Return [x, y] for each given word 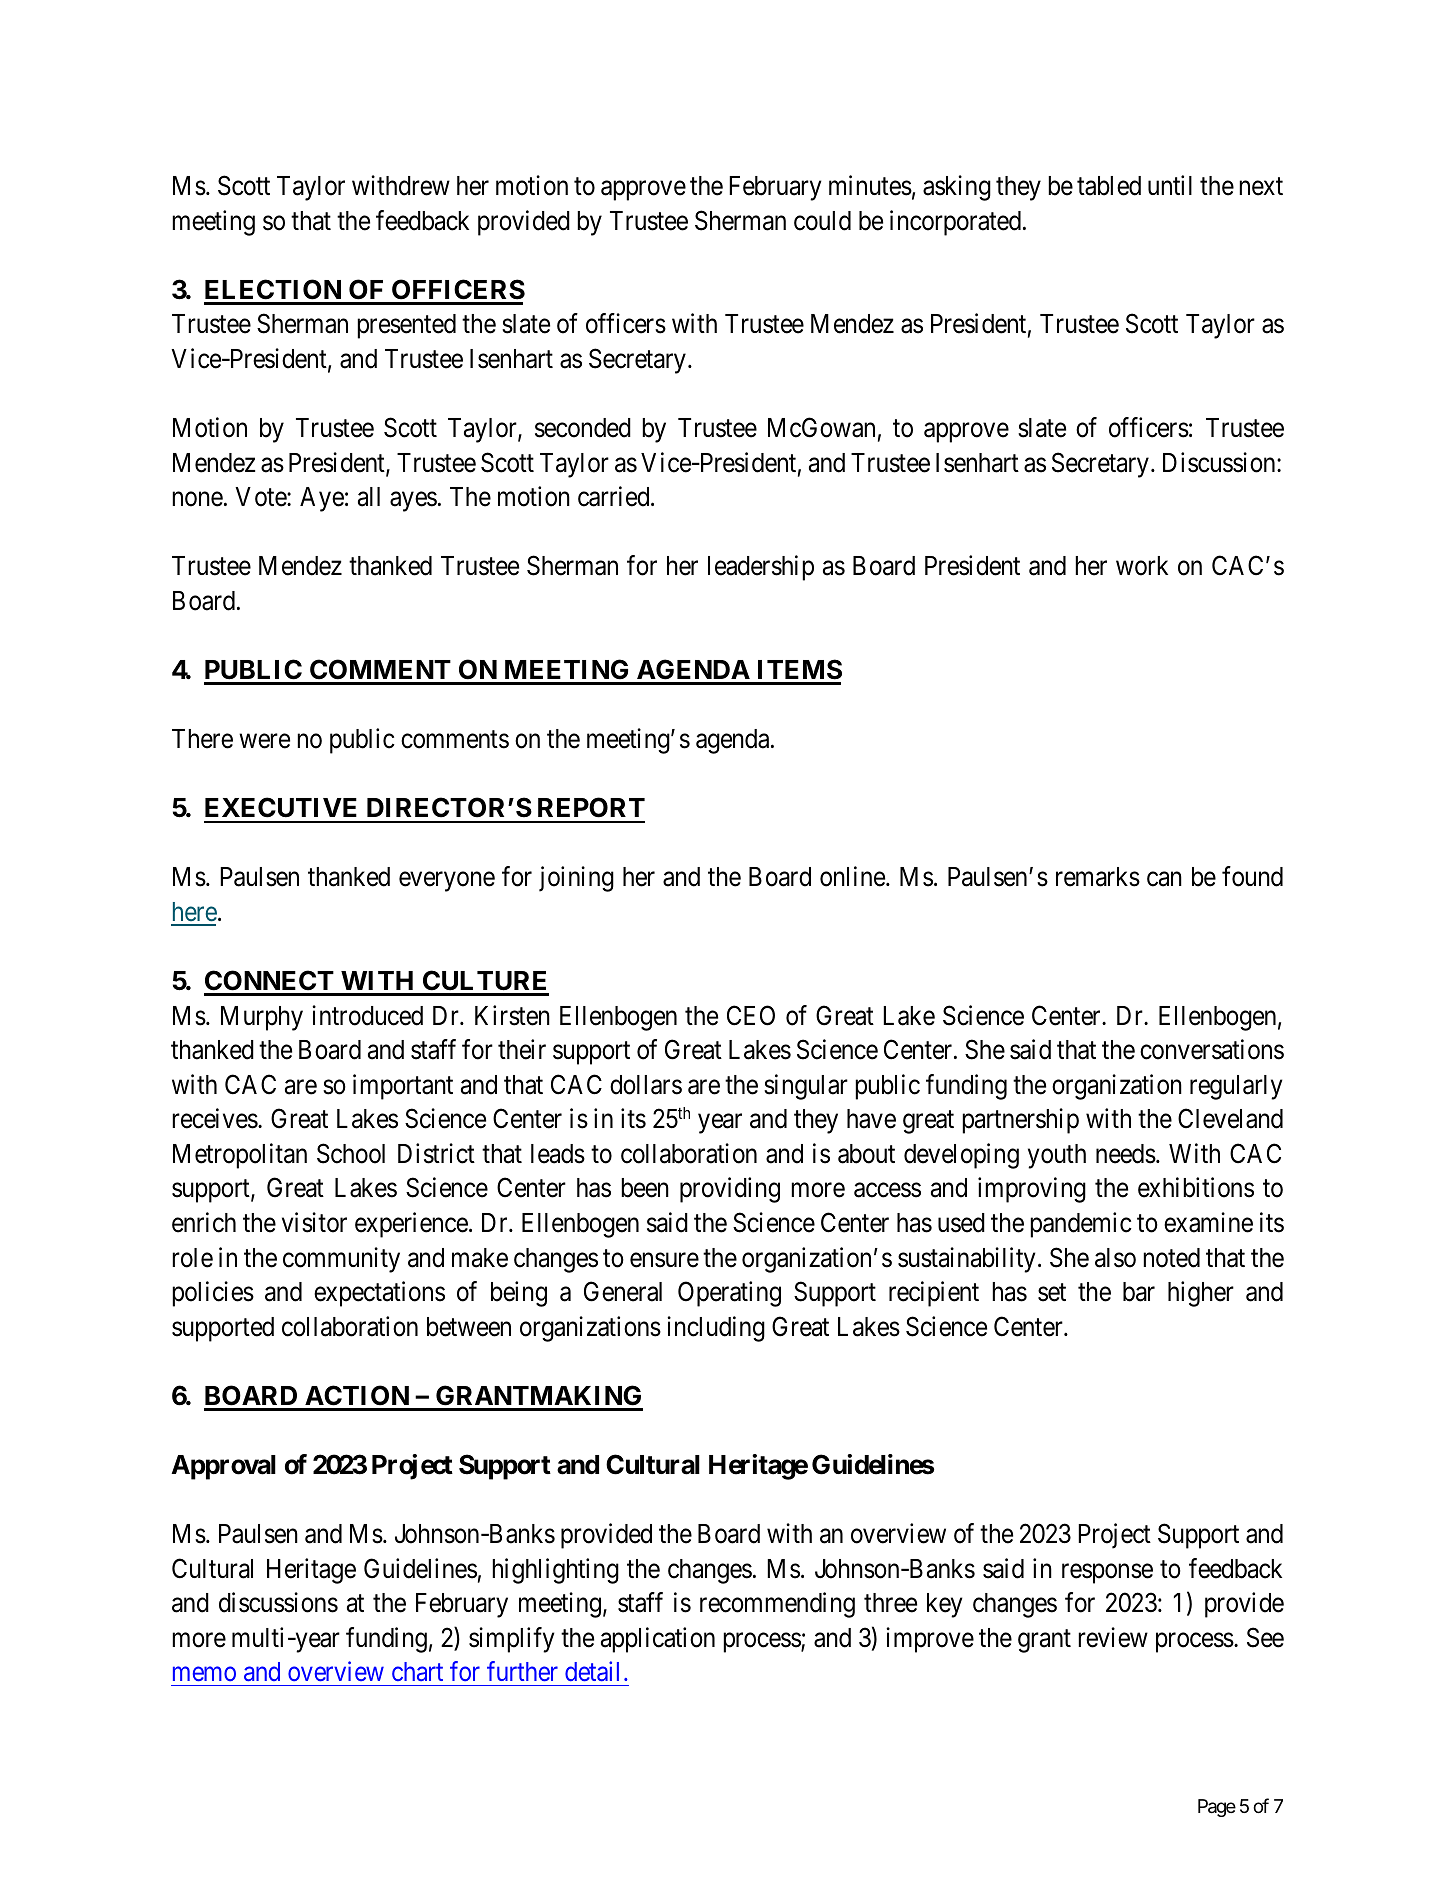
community [341, 1260]
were [264, 741]
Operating [729, 1294]
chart [417, 1671]
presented [406, 326]
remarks [1098, 877]
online [853, 876]
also [1115, 1258]
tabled [1109, 186]
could [822, 221]
